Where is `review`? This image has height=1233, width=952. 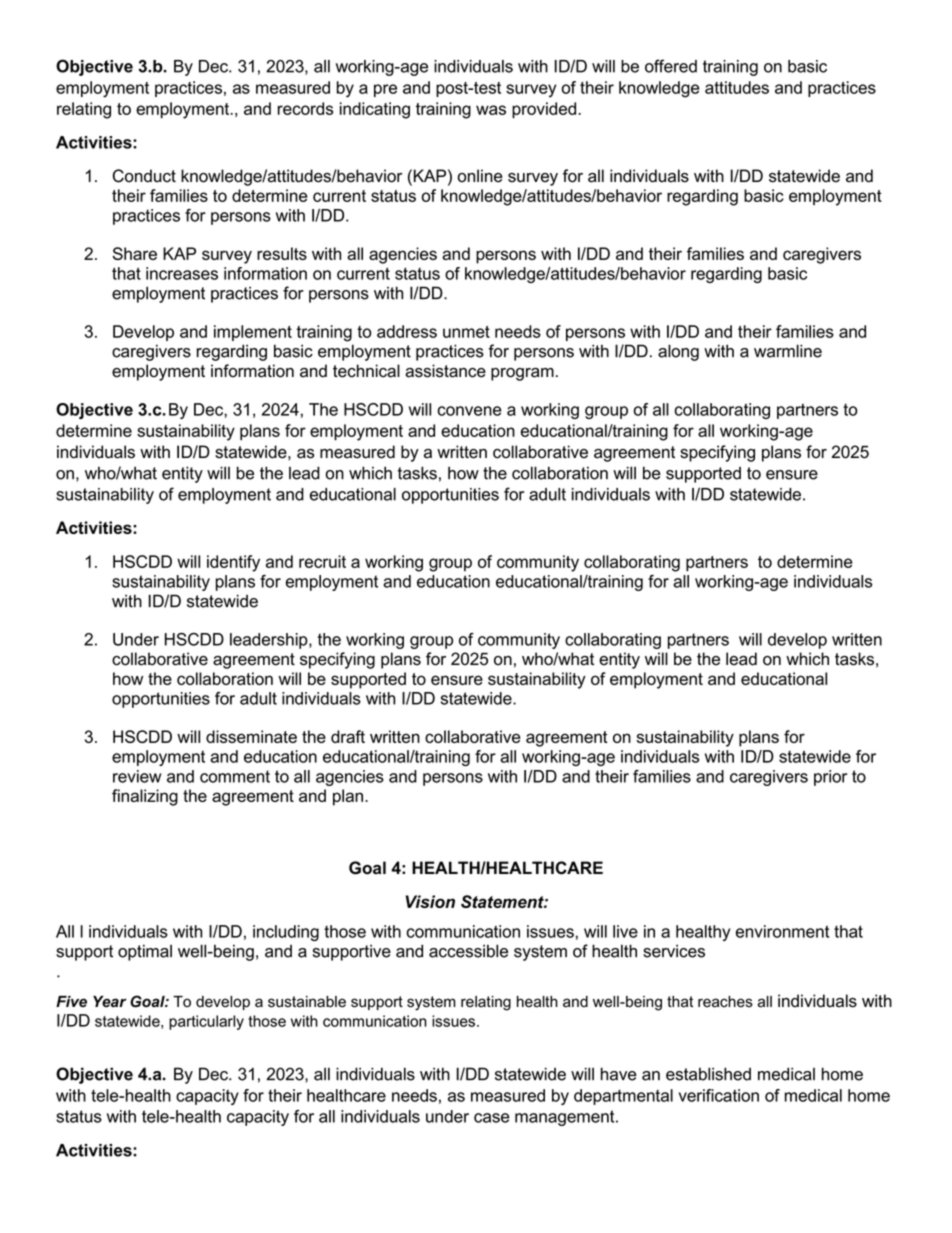
review is located at coordinates (137, 776).
